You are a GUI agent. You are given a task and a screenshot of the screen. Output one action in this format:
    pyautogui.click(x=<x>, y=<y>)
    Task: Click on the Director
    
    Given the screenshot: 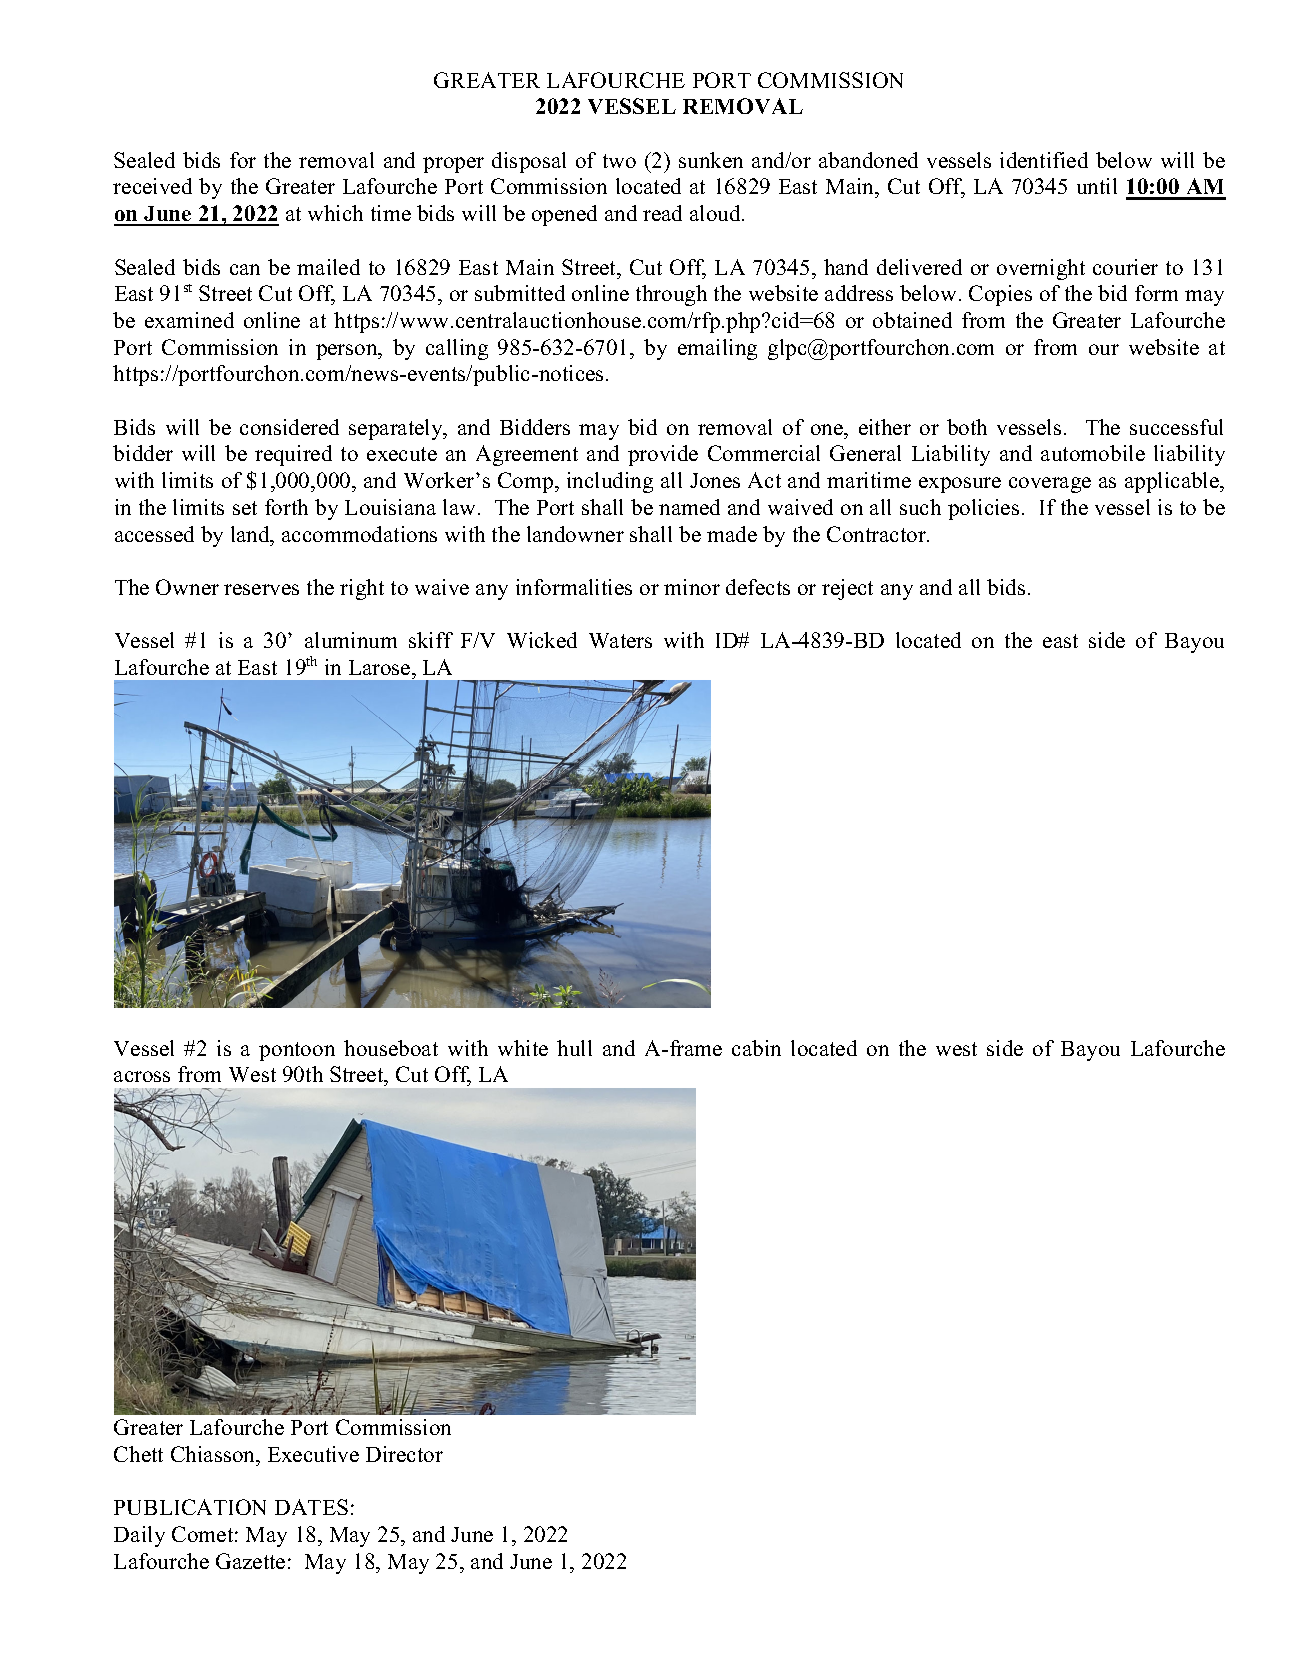 What is the action you would take?
    pyautogui.click(x=404, y=1454)
